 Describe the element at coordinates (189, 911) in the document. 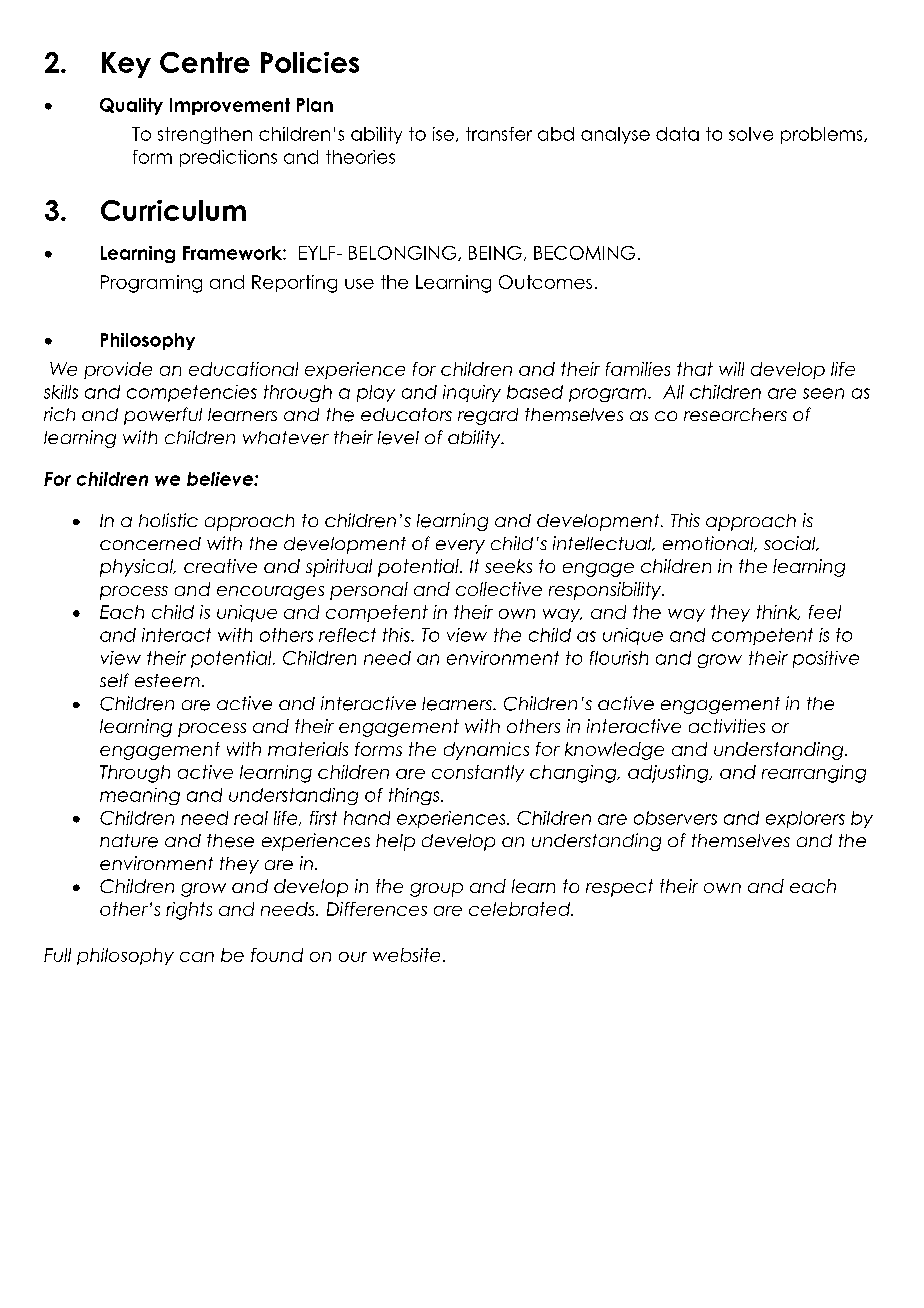

I see `rights` at that location.
